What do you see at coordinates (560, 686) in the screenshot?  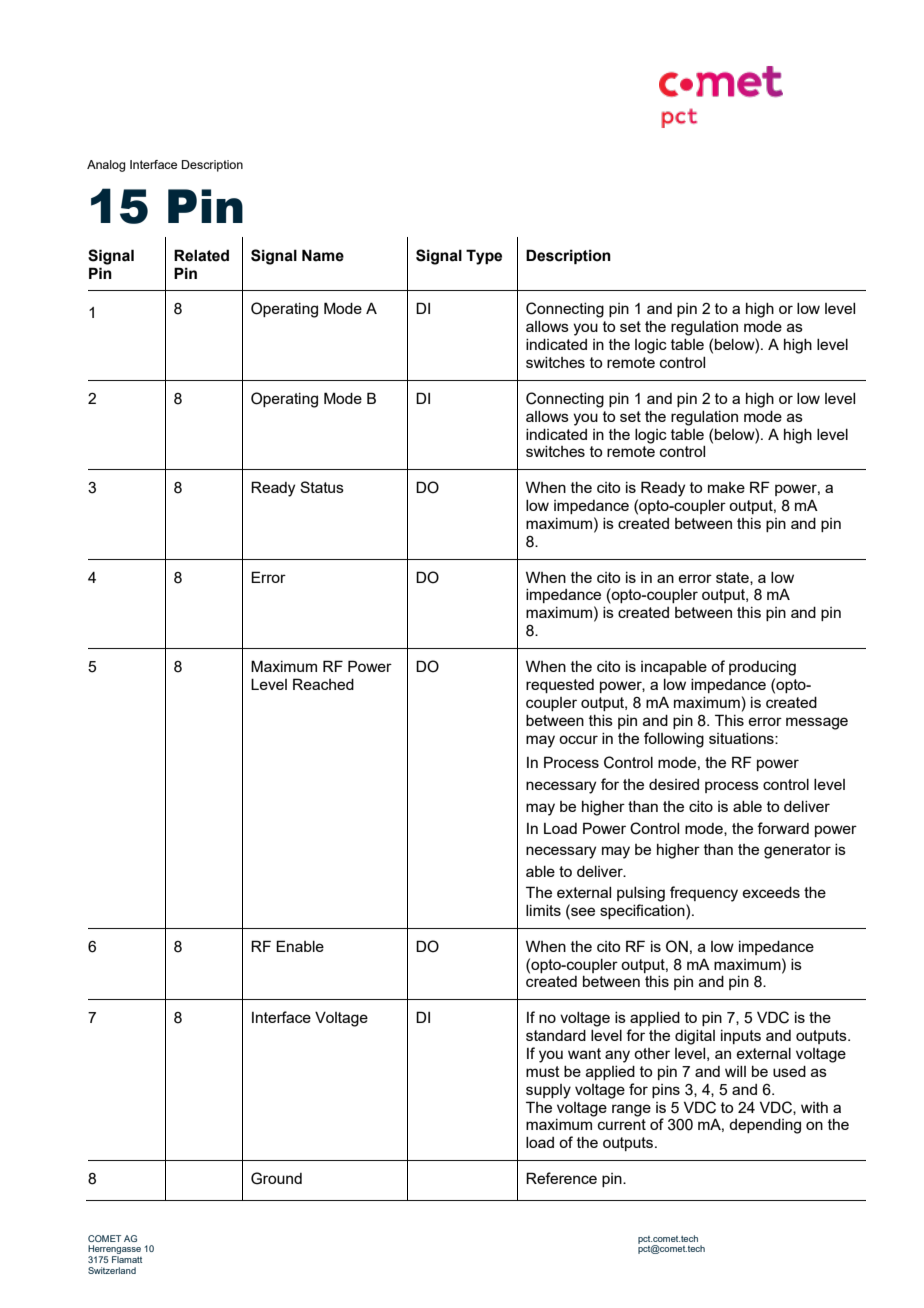 I see `requested` at bounding box center [560, 686].
